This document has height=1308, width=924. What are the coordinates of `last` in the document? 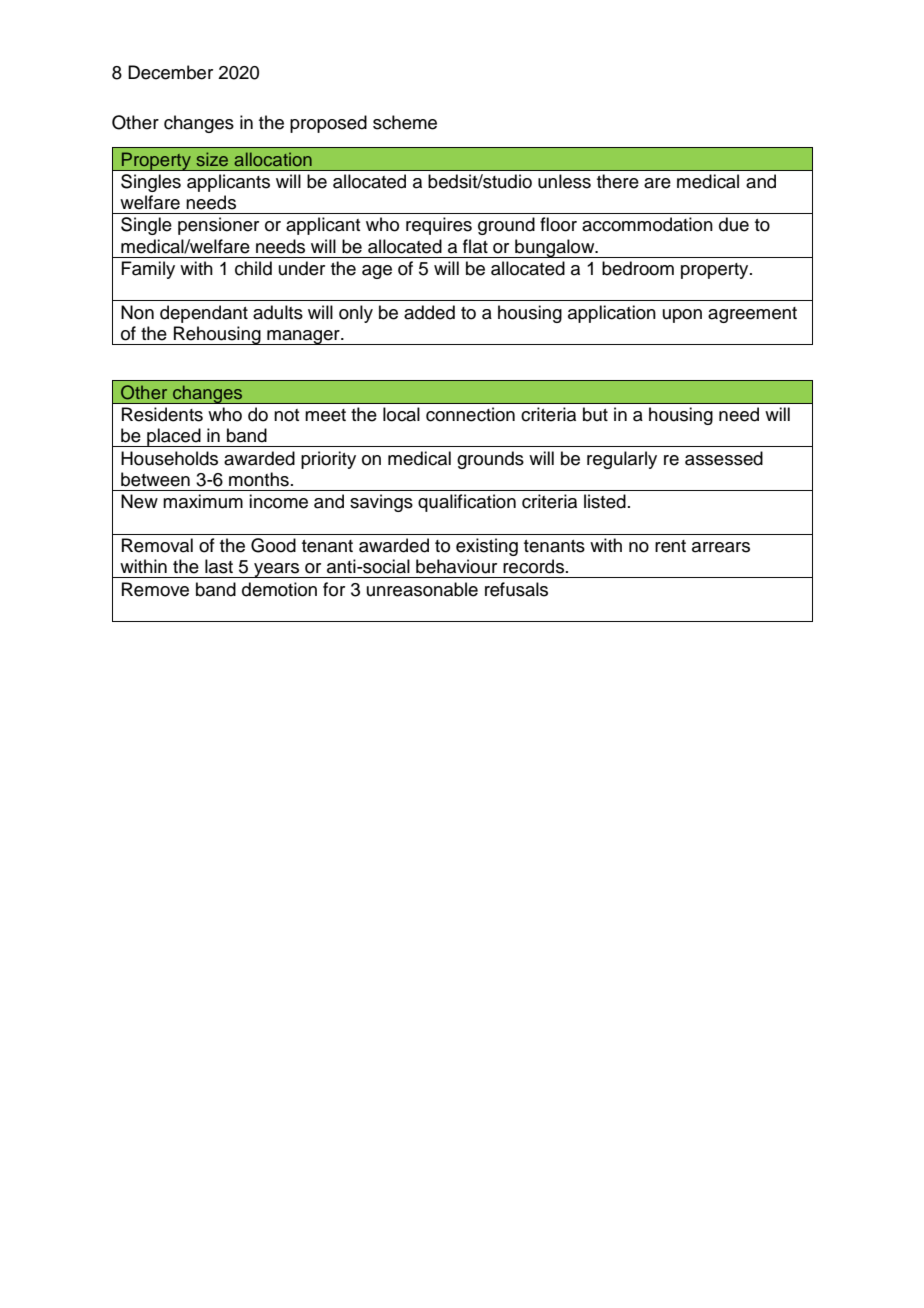 It's located at (219, 566).
